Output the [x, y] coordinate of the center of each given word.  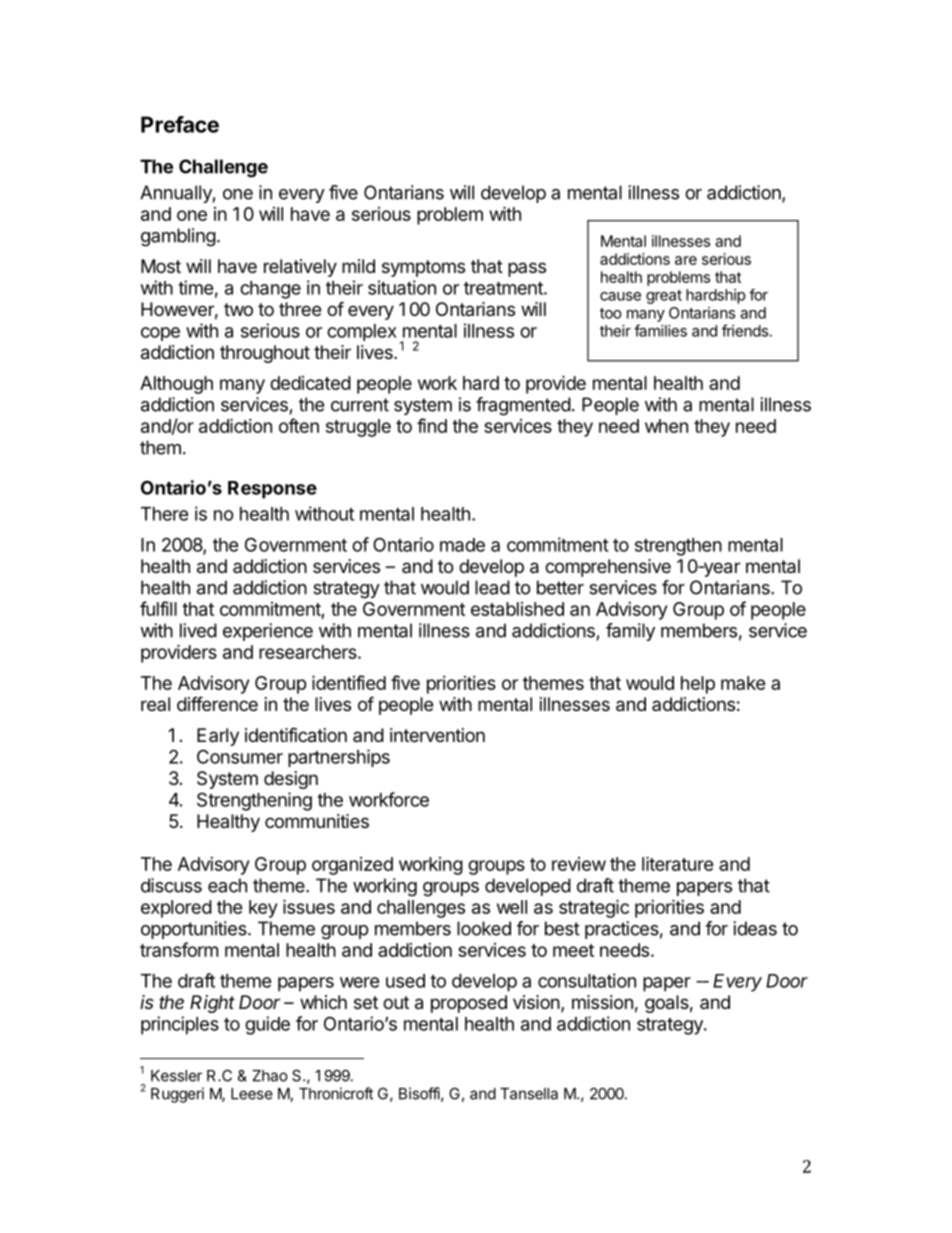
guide [267, 1025]
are [686, 260]
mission [602, 1002]
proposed [469, 1004]
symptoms [423, 268]
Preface [180, 124]
